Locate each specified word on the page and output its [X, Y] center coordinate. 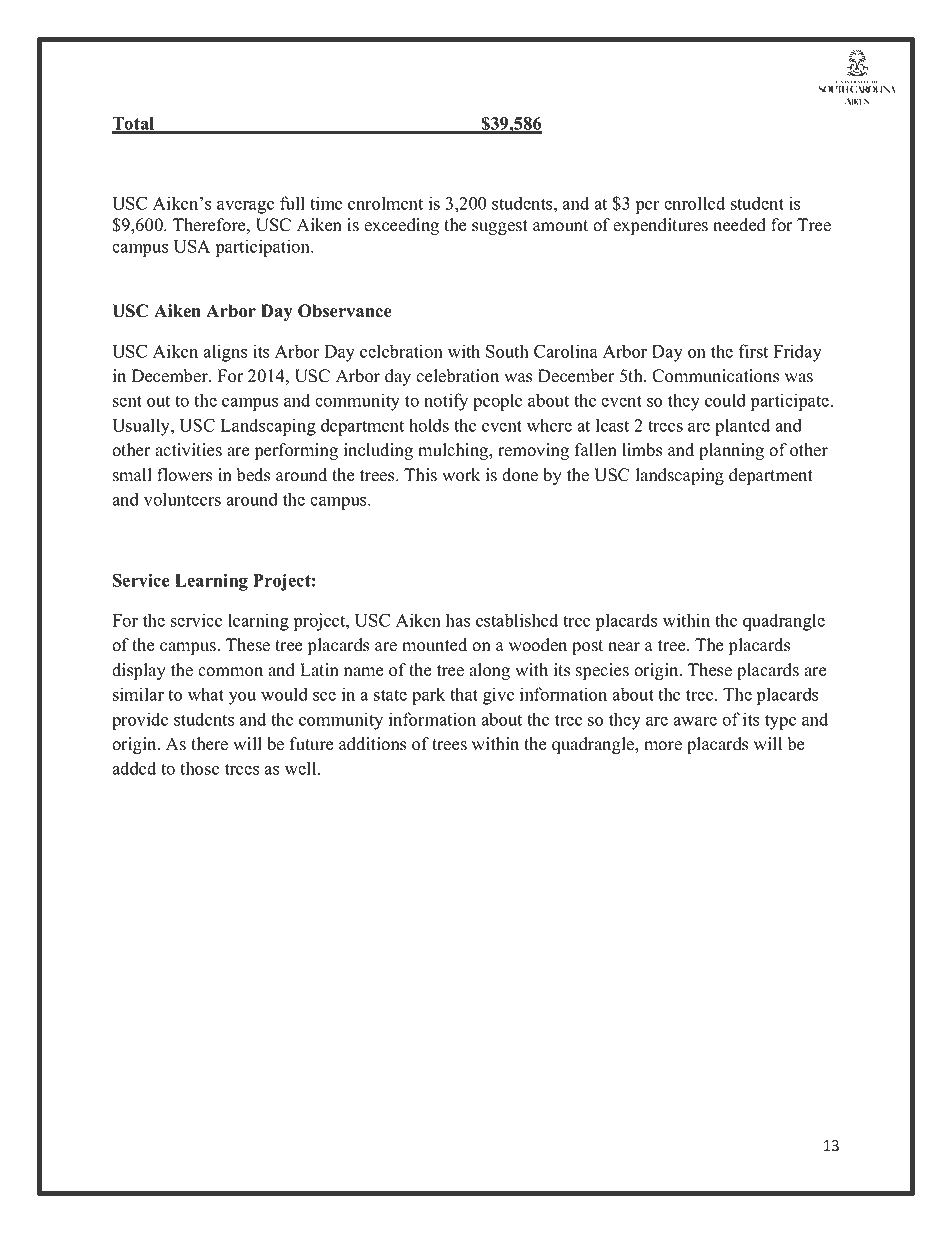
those [200, 768]
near [624, 647]
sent [127, 401]
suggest [500, 227]
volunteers [182, 499]
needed [739, 225]
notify [446, 402]
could [725, 400]
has [458, 620]
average [246, 207]
